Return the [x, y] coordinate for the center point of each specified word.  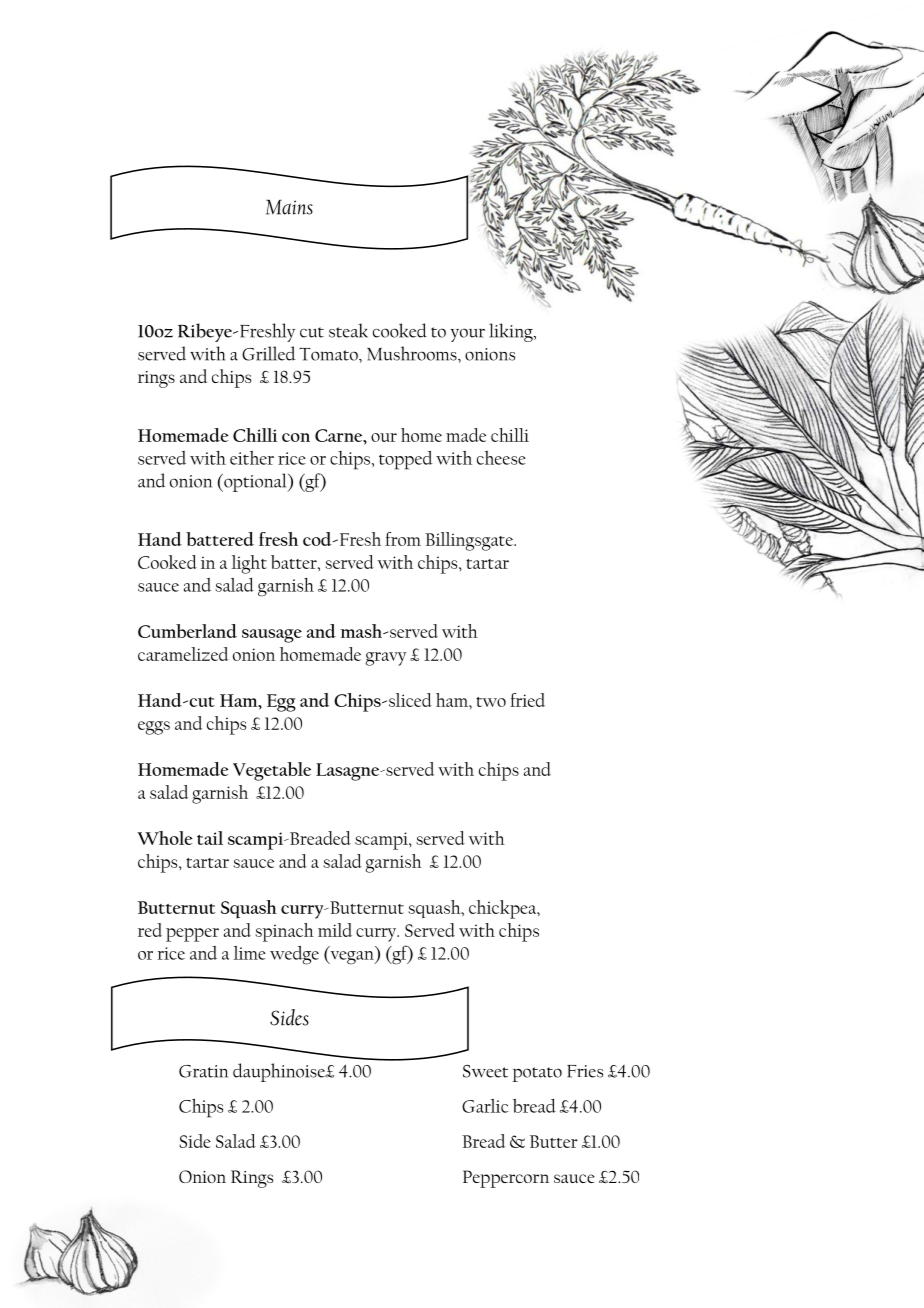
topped [406, 460]
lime [250, 953]
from [403, 539]
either [252, 458]
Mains [289, 207]
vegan [352, 958]
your [468, 335]
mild [335, 930]
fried [527, 700]
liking [512, 332]
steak [348, 330]
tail [210, 838]
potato [537, 1074]
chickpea [503, 909]
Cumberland [187, 631]
